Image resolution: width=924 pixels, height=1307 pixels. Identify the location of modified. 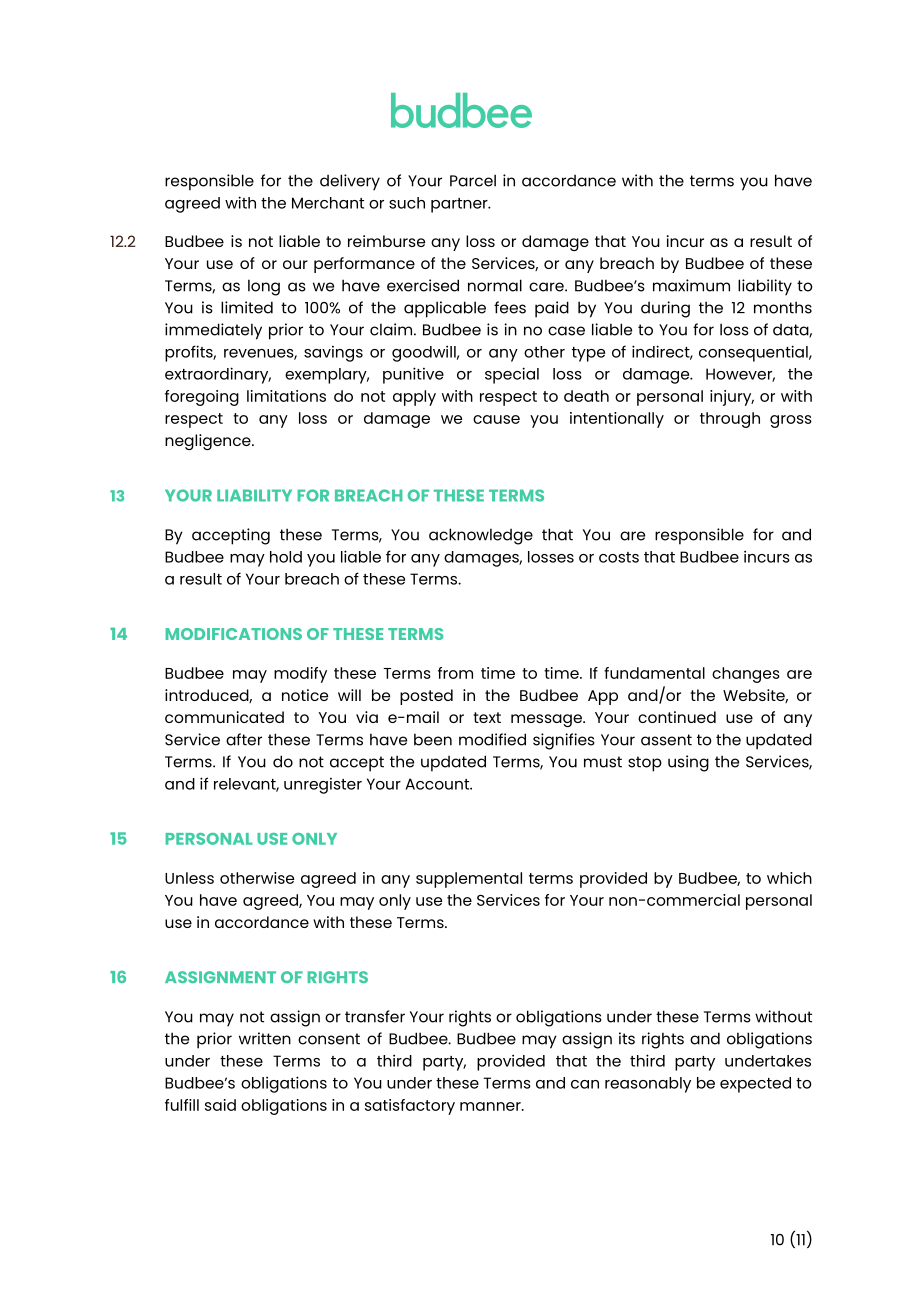
(492, 739).
